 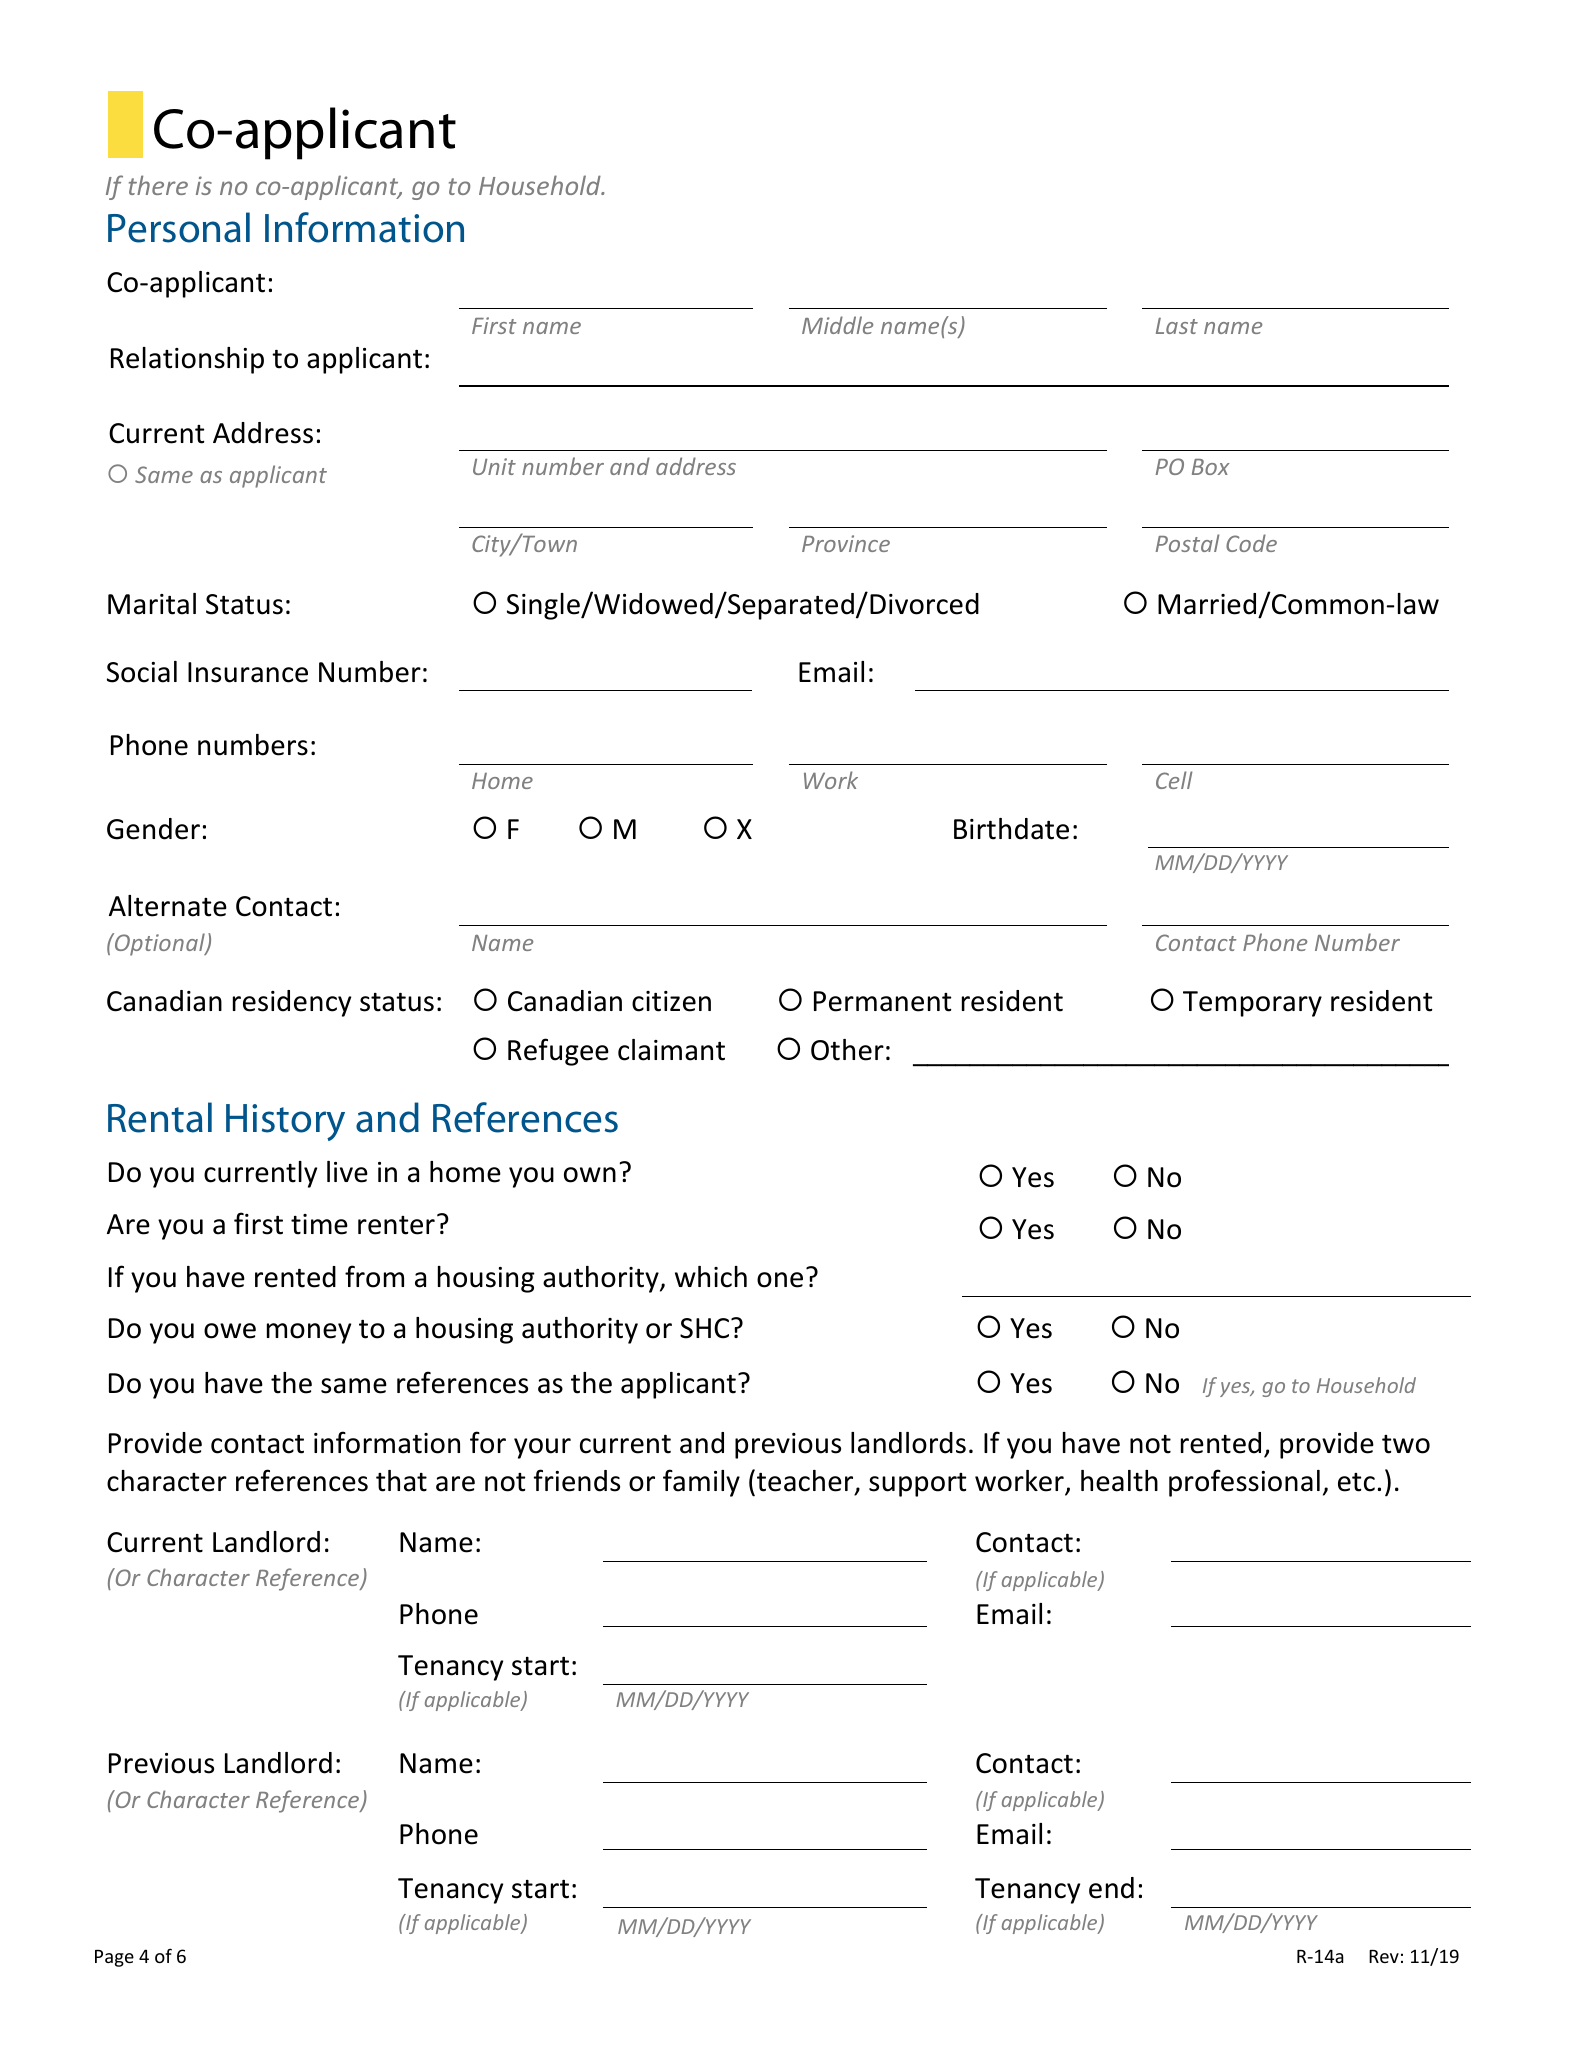 I want to click on Province, so click(x=846, y=543).
